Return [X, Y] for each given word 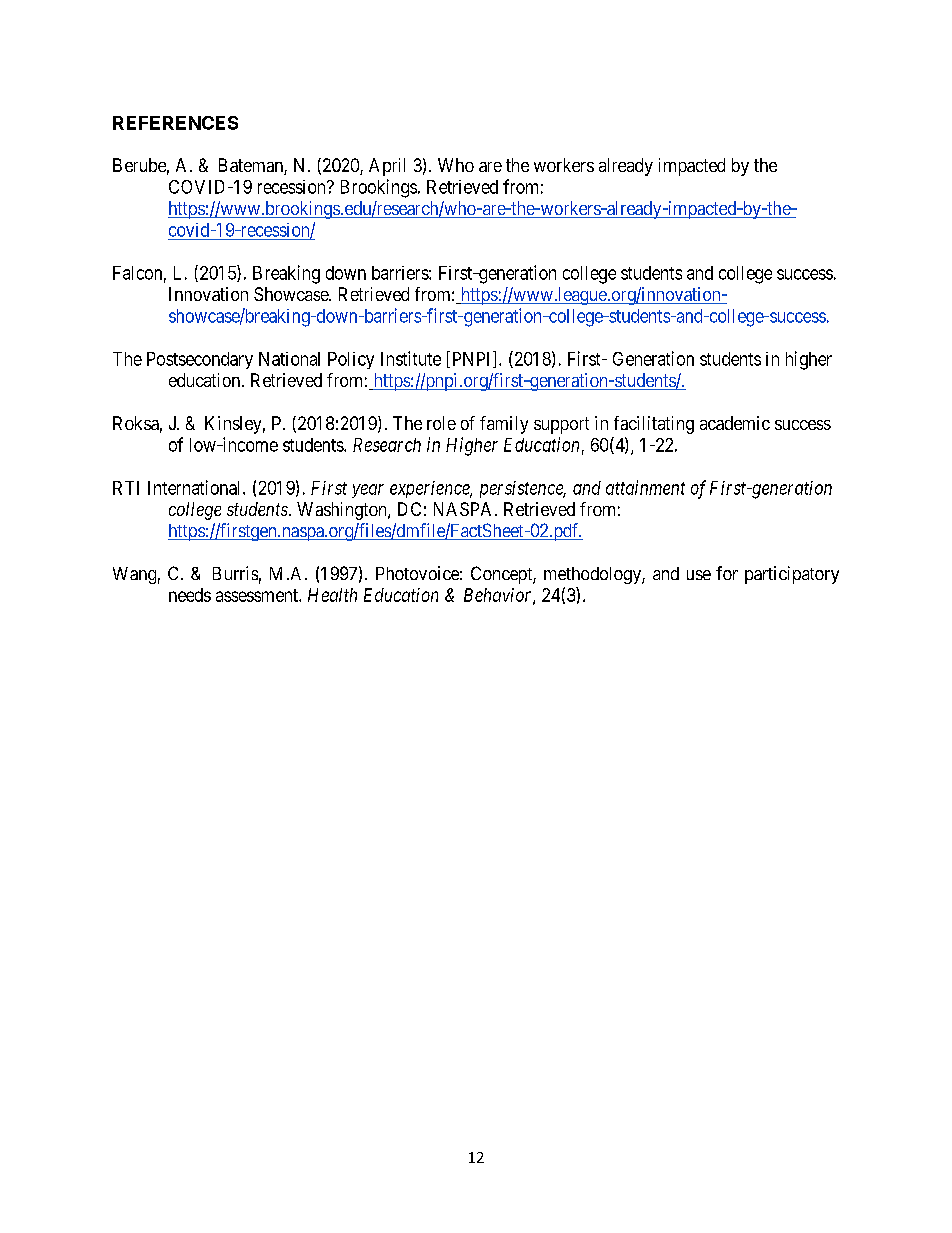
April [387, 167]
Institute [411, 358]
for [727, 573]
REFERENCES [175, 123]
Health [332, 595]
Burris [235, 573]
